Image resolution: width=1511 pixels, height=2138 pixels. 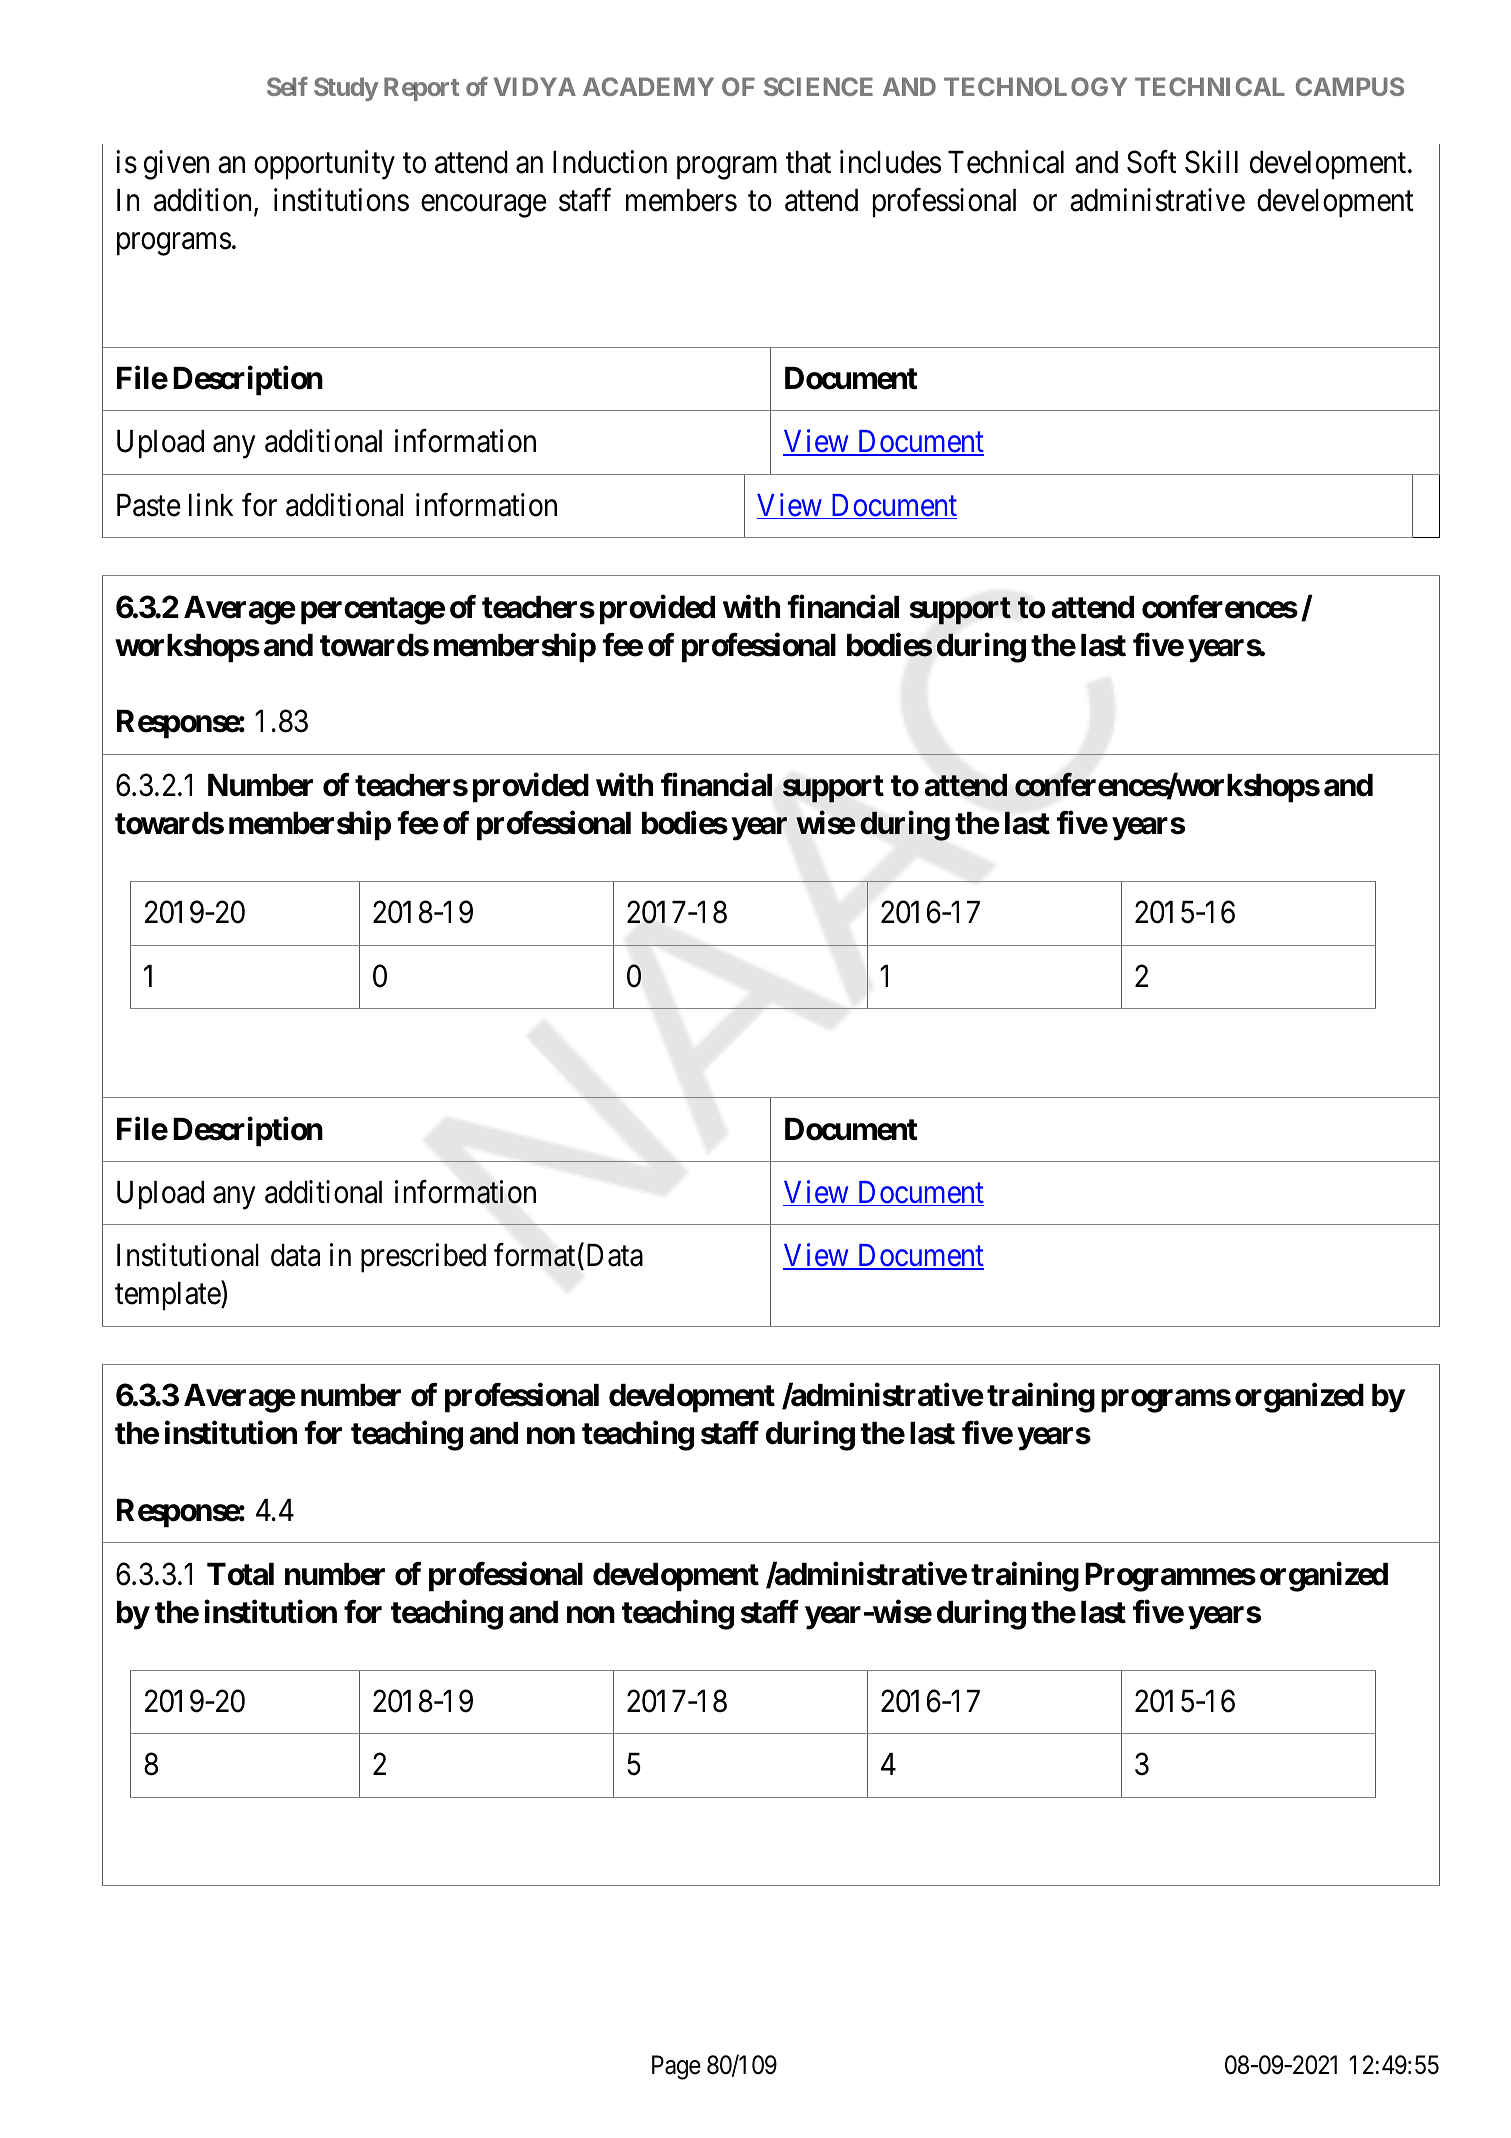 I want to click on Paste, so click(x=149, y=505).
